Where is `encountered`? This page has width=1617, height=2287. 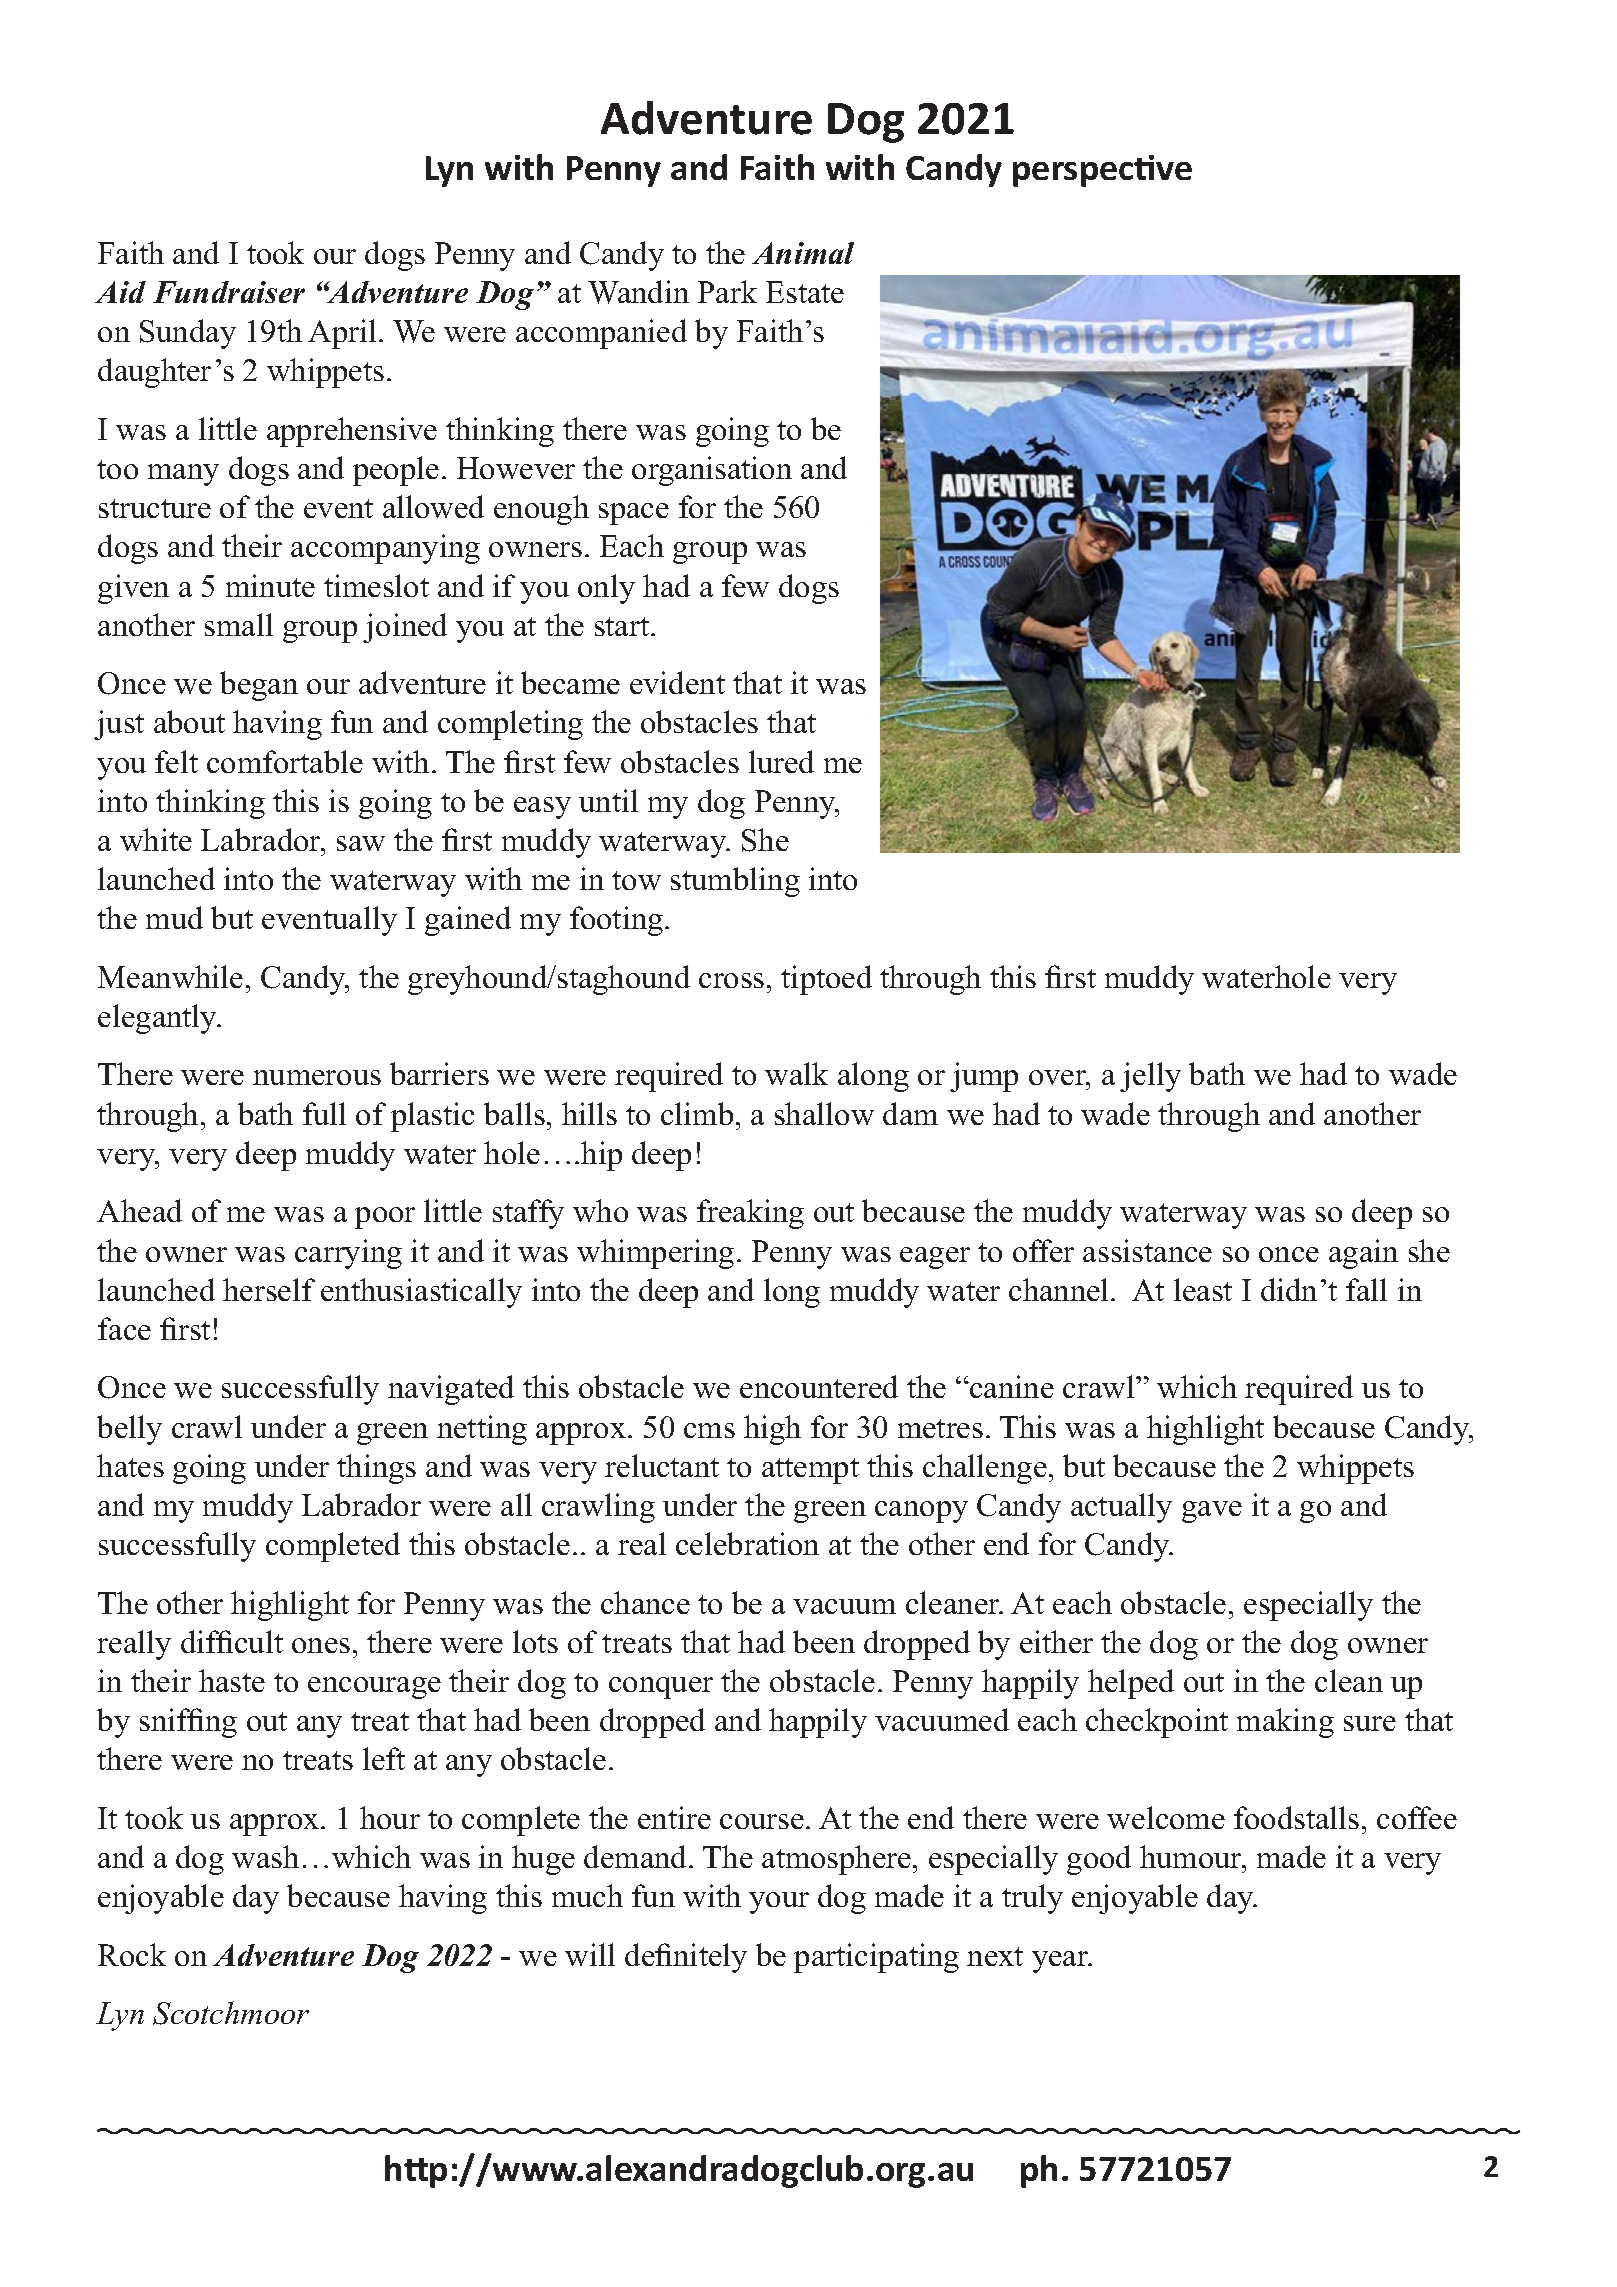
encountered is located at coordinates (819, 1386).
